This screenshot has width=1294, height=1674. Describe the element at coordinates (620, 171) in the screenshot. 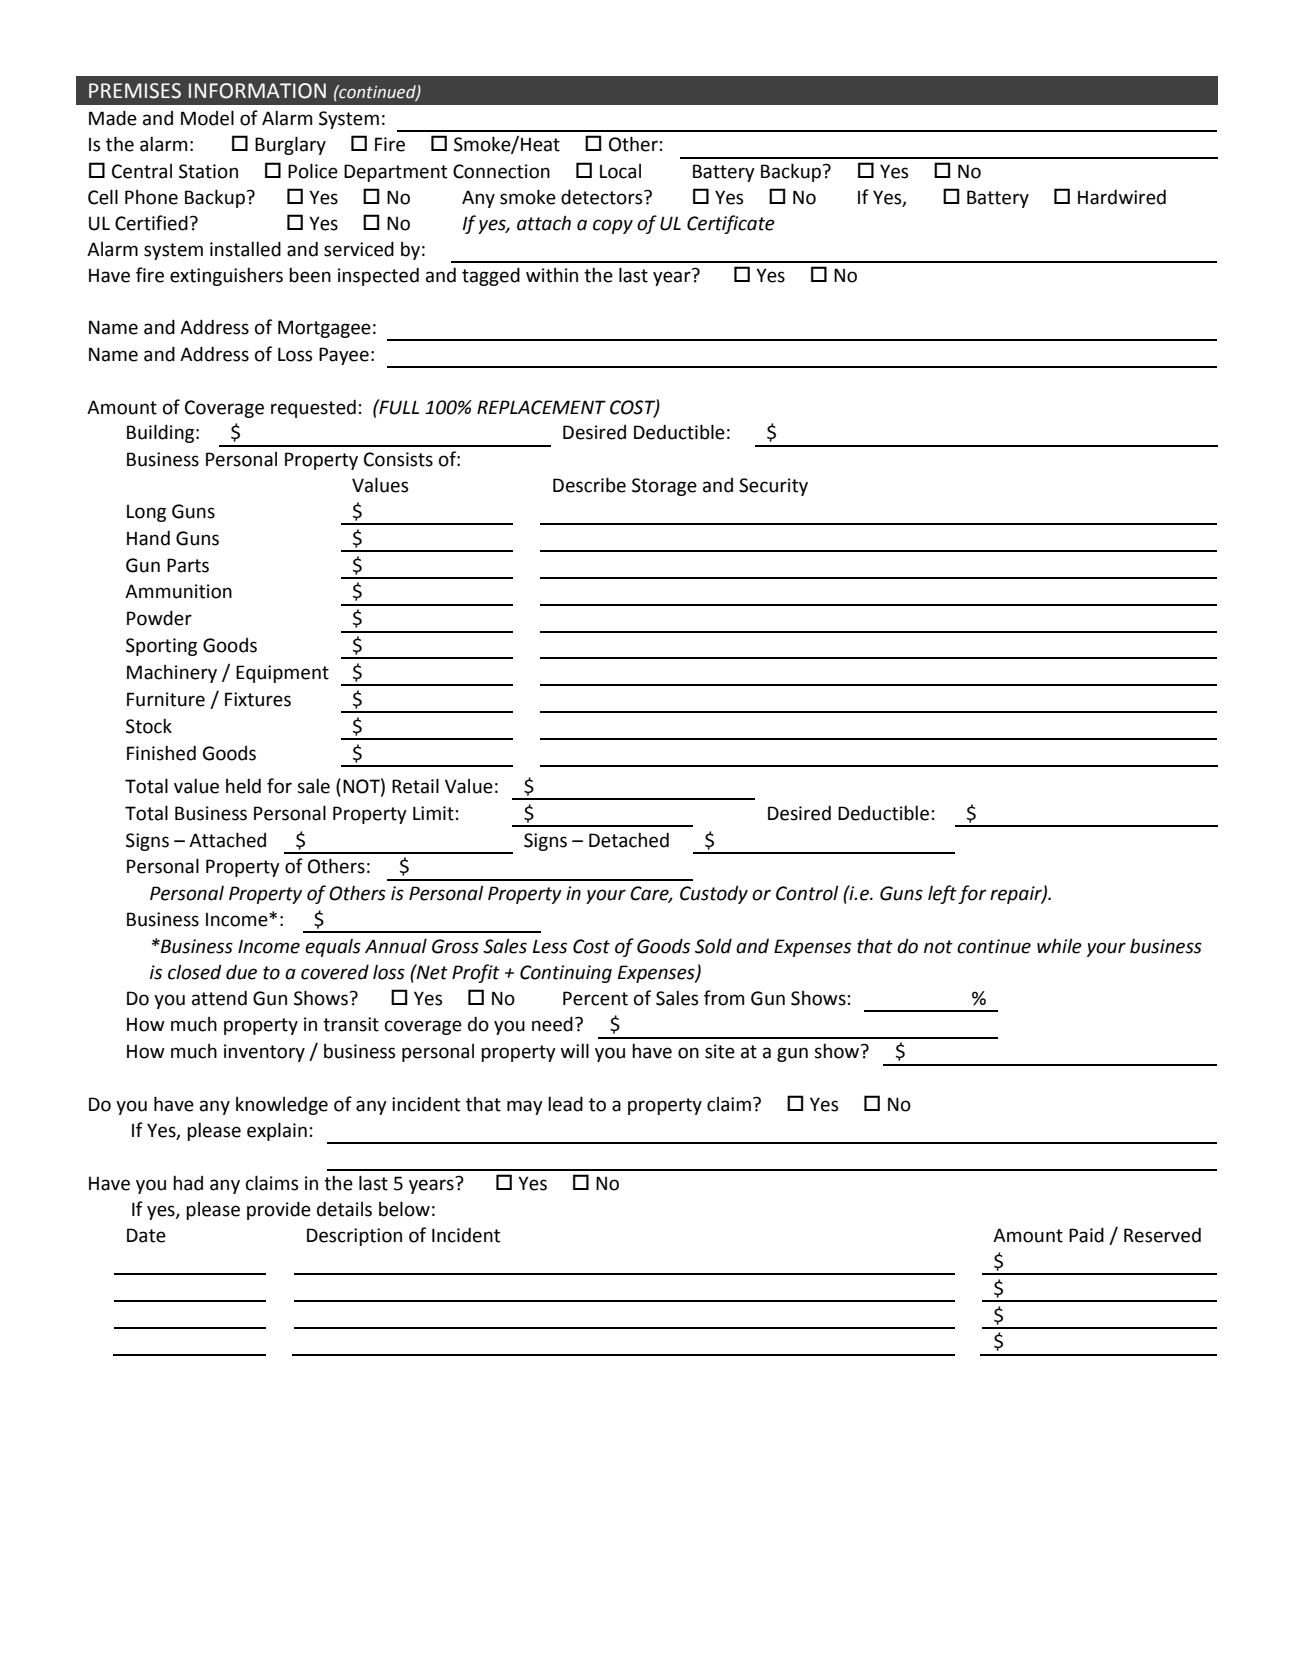

I see `Local` at that location.
